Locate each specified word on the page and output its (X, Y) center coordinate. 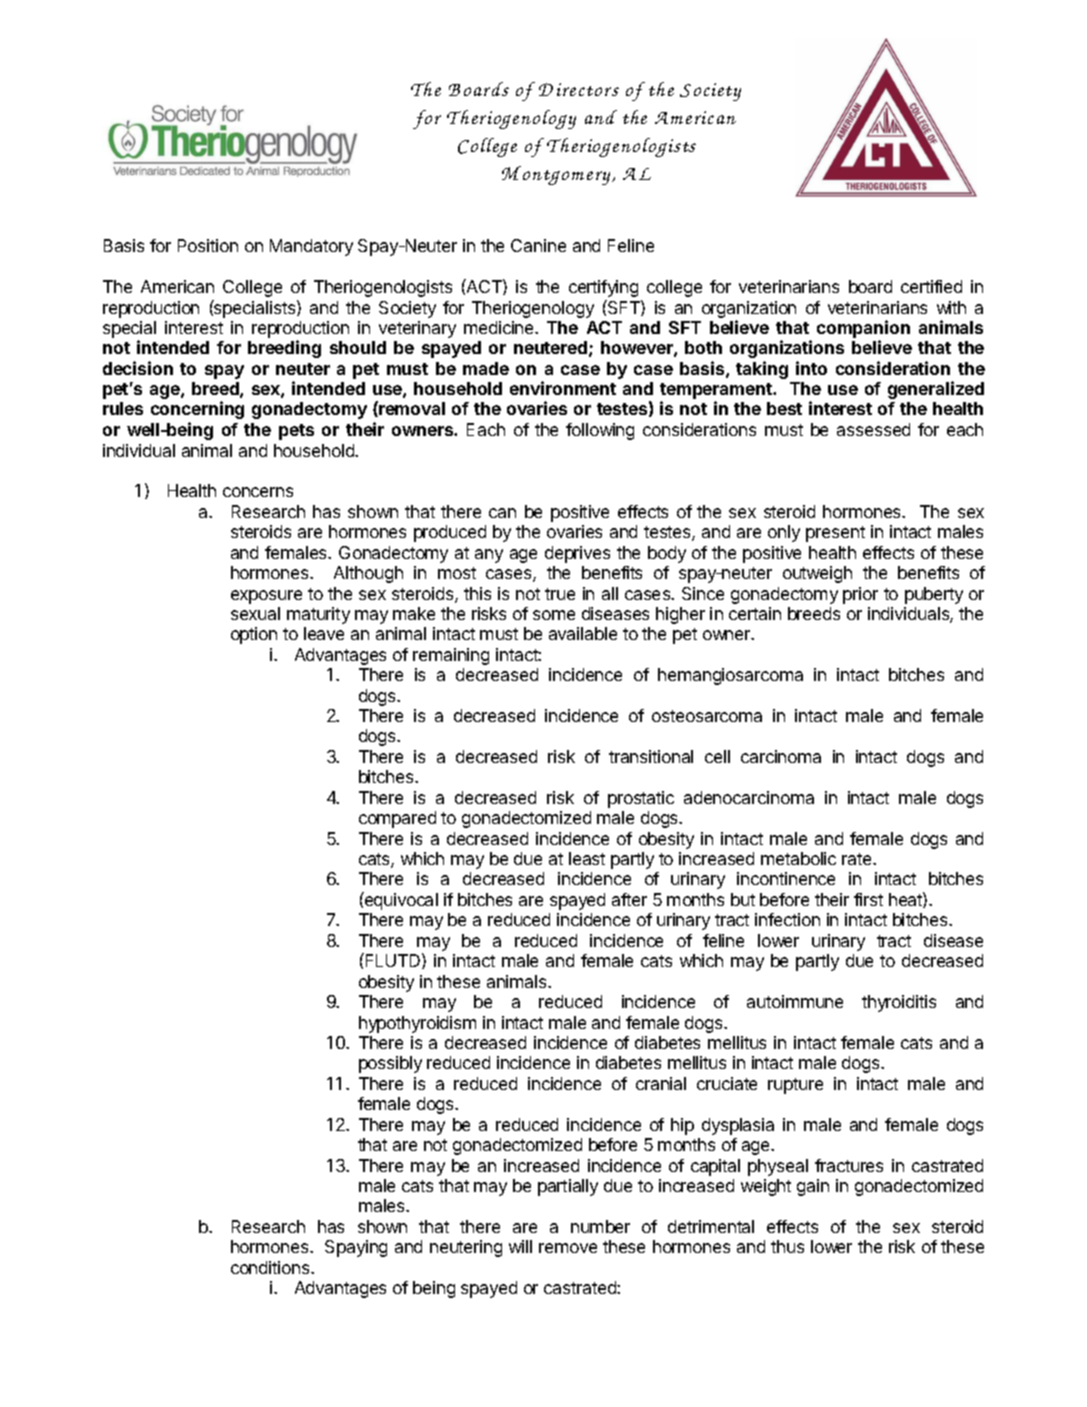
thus (787, 1246)
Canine (538, 245)
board (870, 286)
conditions (271, 1267)
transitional (651, 756)
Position (208, 245)
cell (717, 756)
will (520, 1246)
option (254, 635)
